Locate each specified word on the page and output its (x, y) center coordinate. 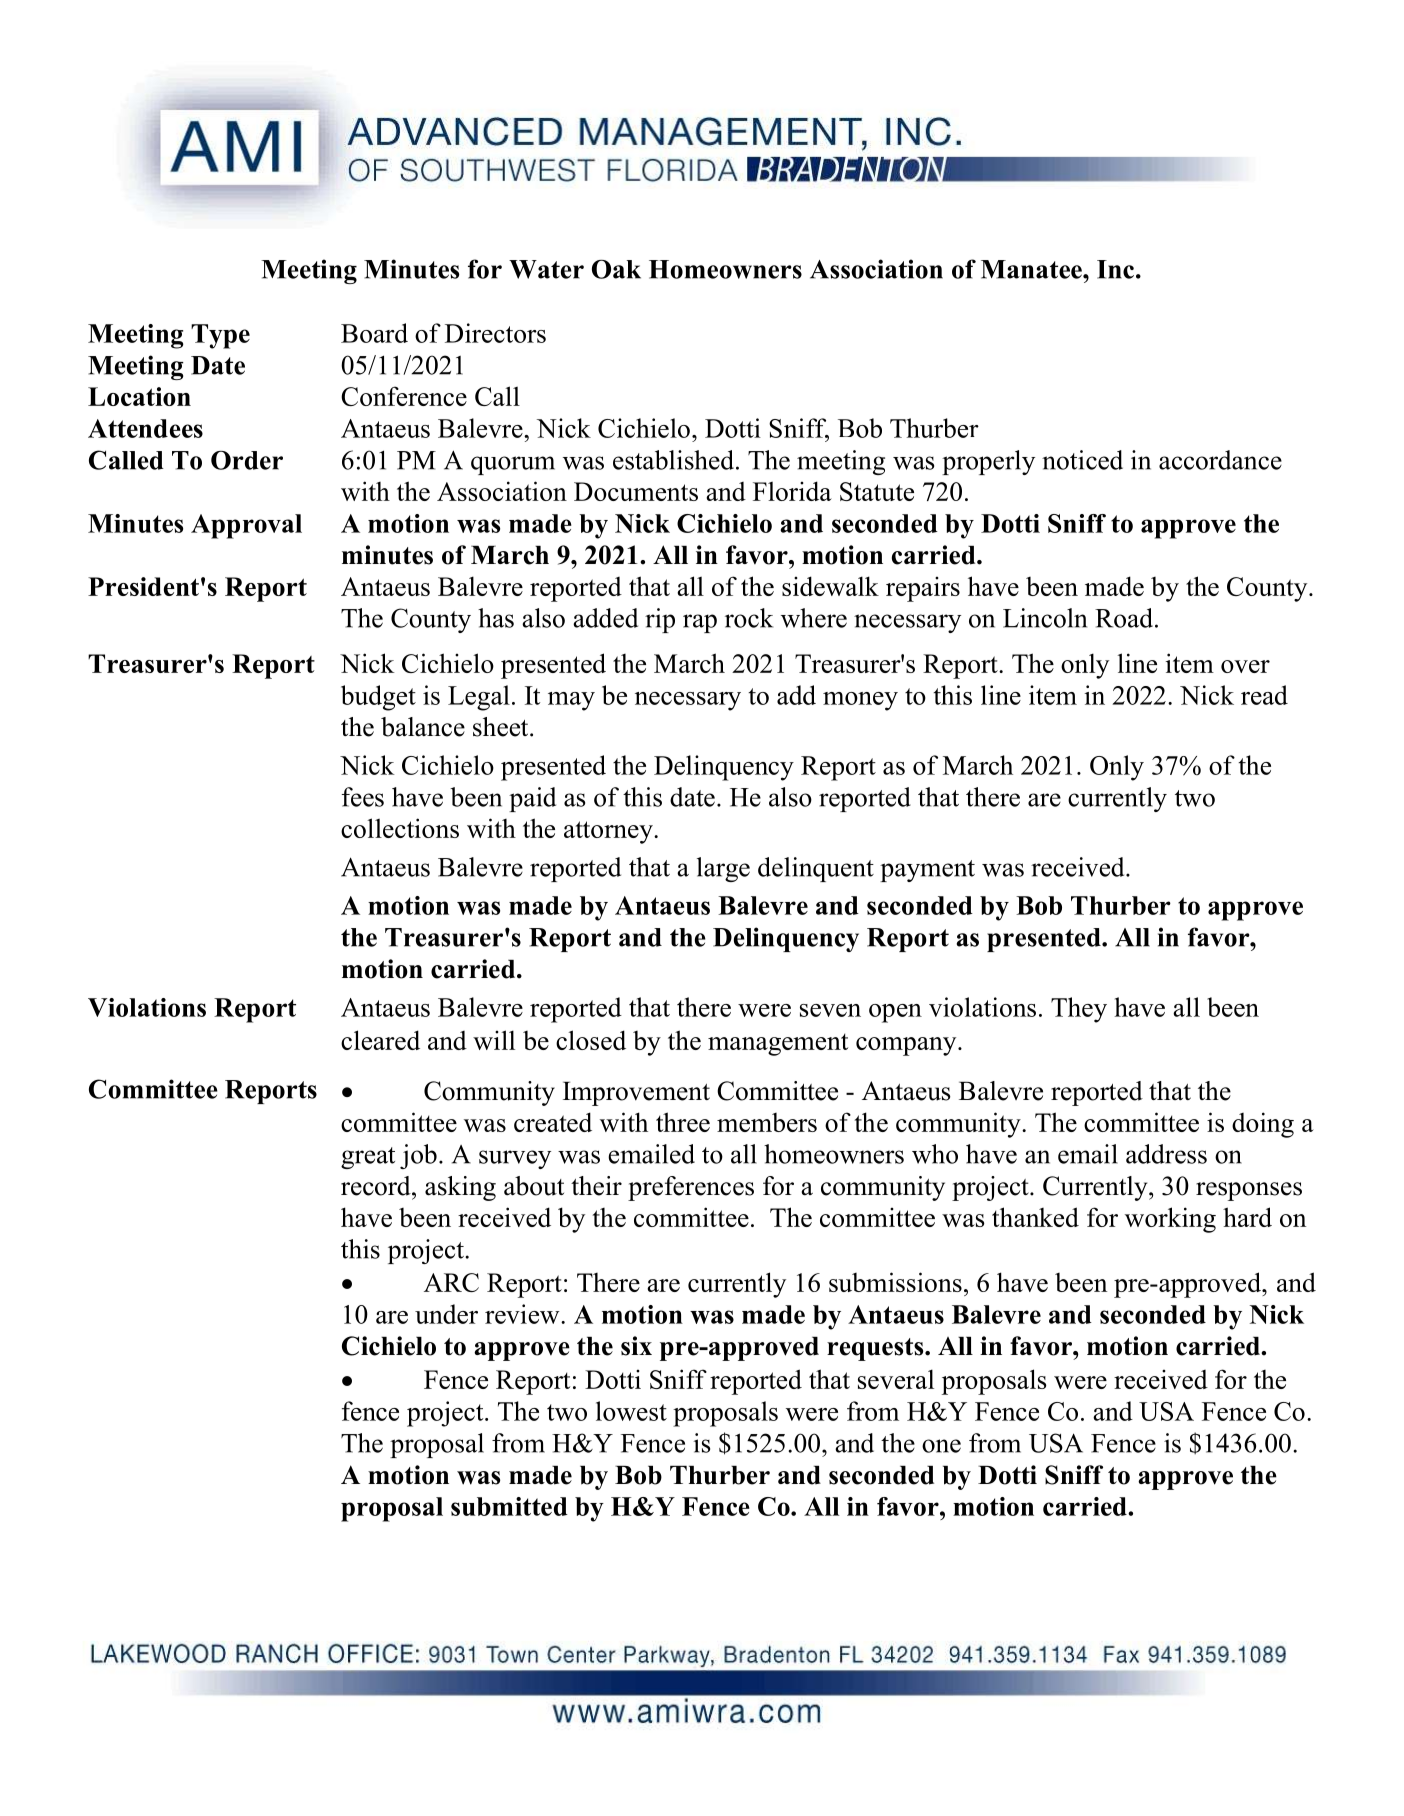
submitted (509, 1506)
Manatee (1032, 269)
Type (220, 336)
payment (927, 871)
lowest (631, 1411)
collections (400, 828)
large (723, 869)
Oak (616, 269)
